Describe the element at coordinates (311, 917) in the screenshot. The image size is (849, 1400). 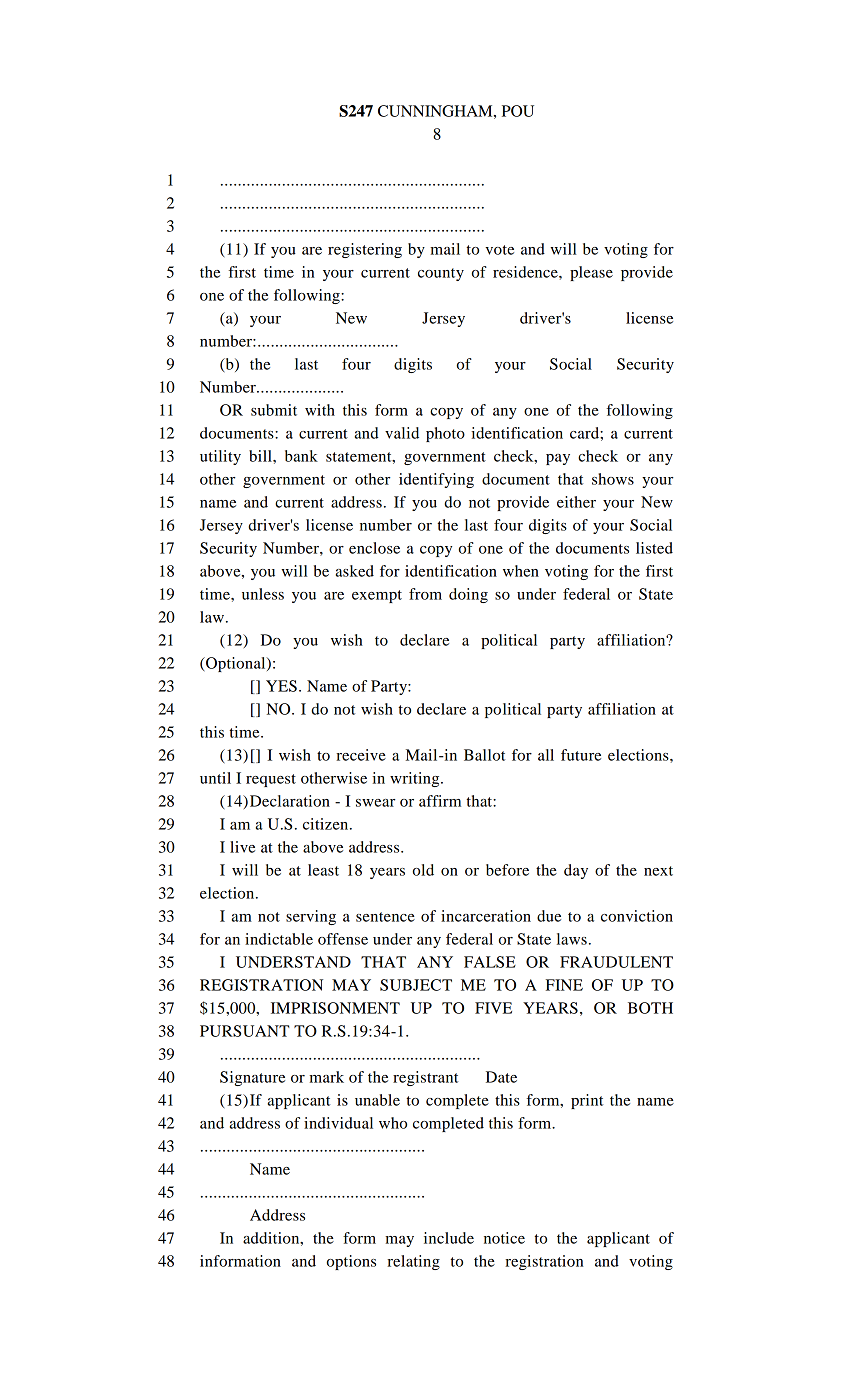
I see `serving` at that location.
